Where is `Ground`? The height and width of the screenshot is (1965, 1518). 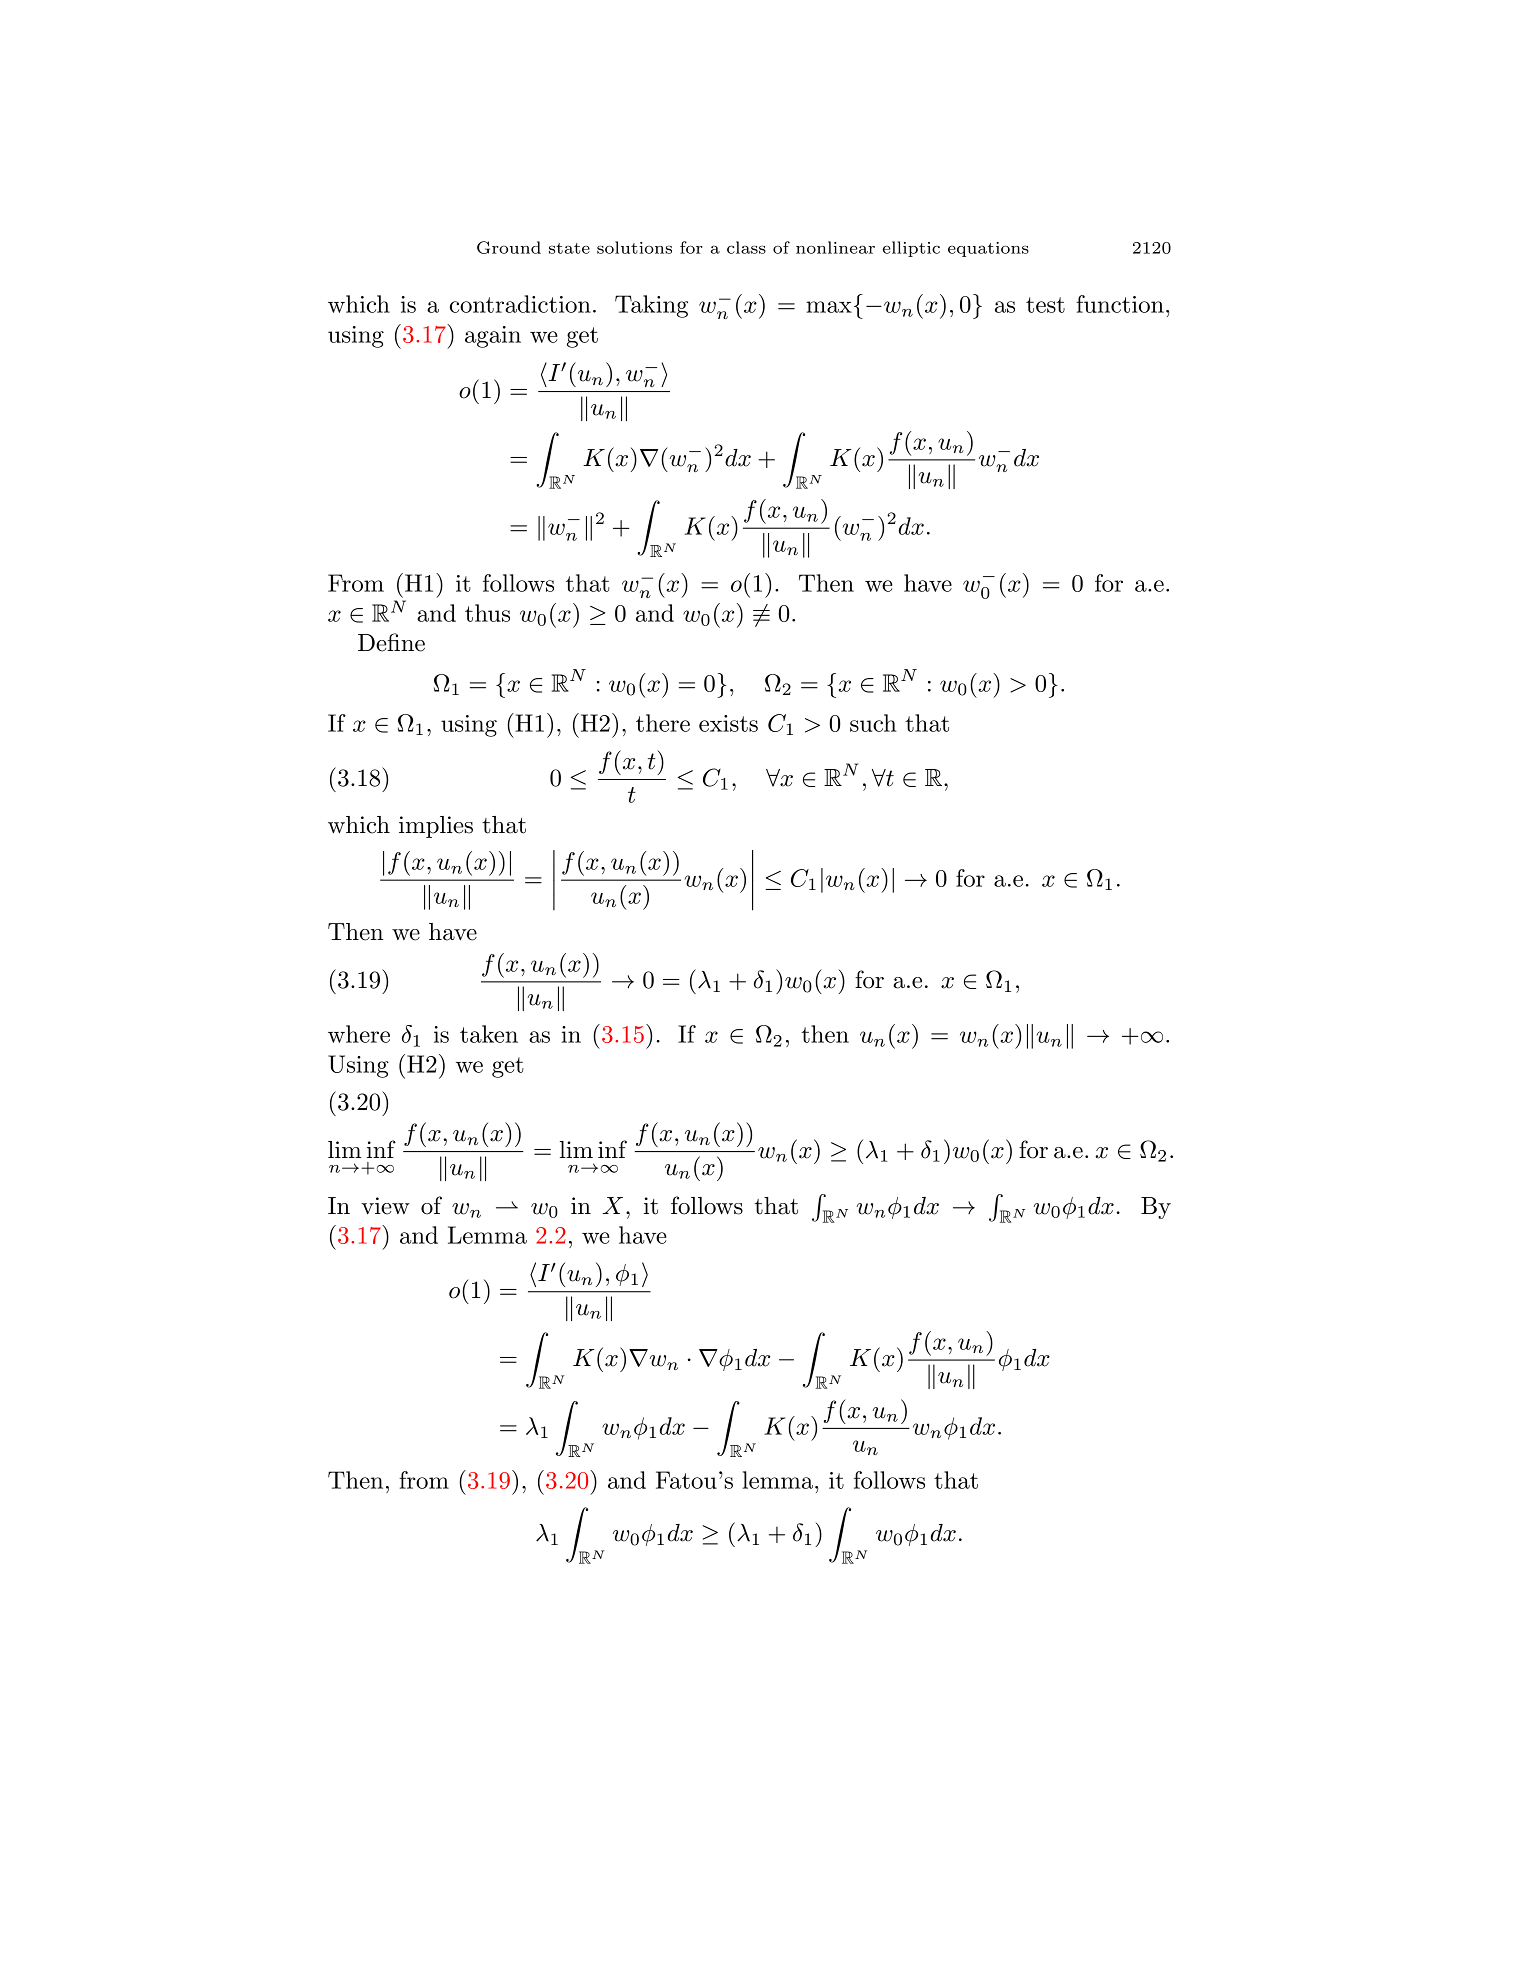 Ground is located at coordinates (509, 247).
